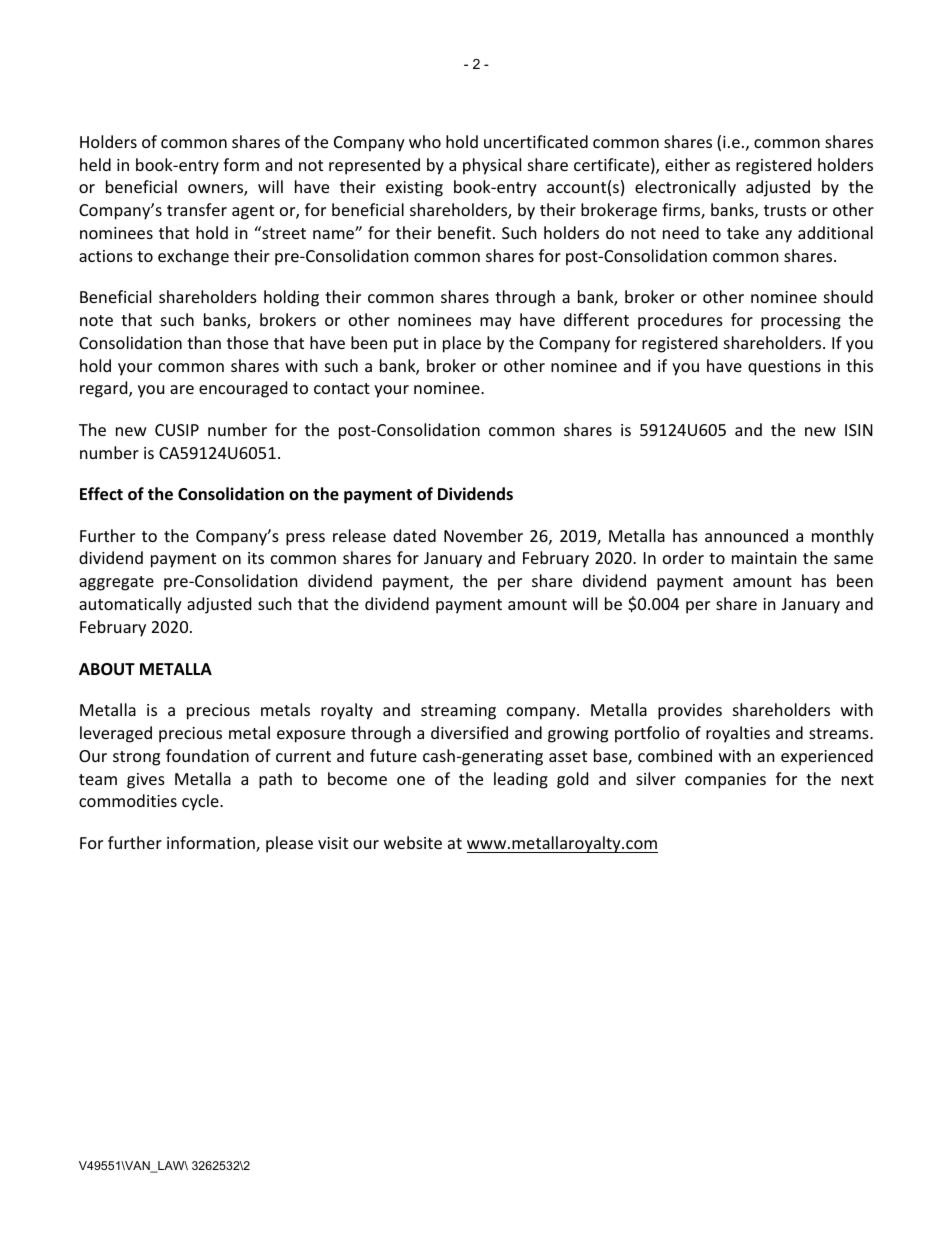 The height and width of the screenshot is (1233, 952). What do you see at coordinates (483, 535) in the screenshot?
I see `November` at bounding box center [483, 535].
